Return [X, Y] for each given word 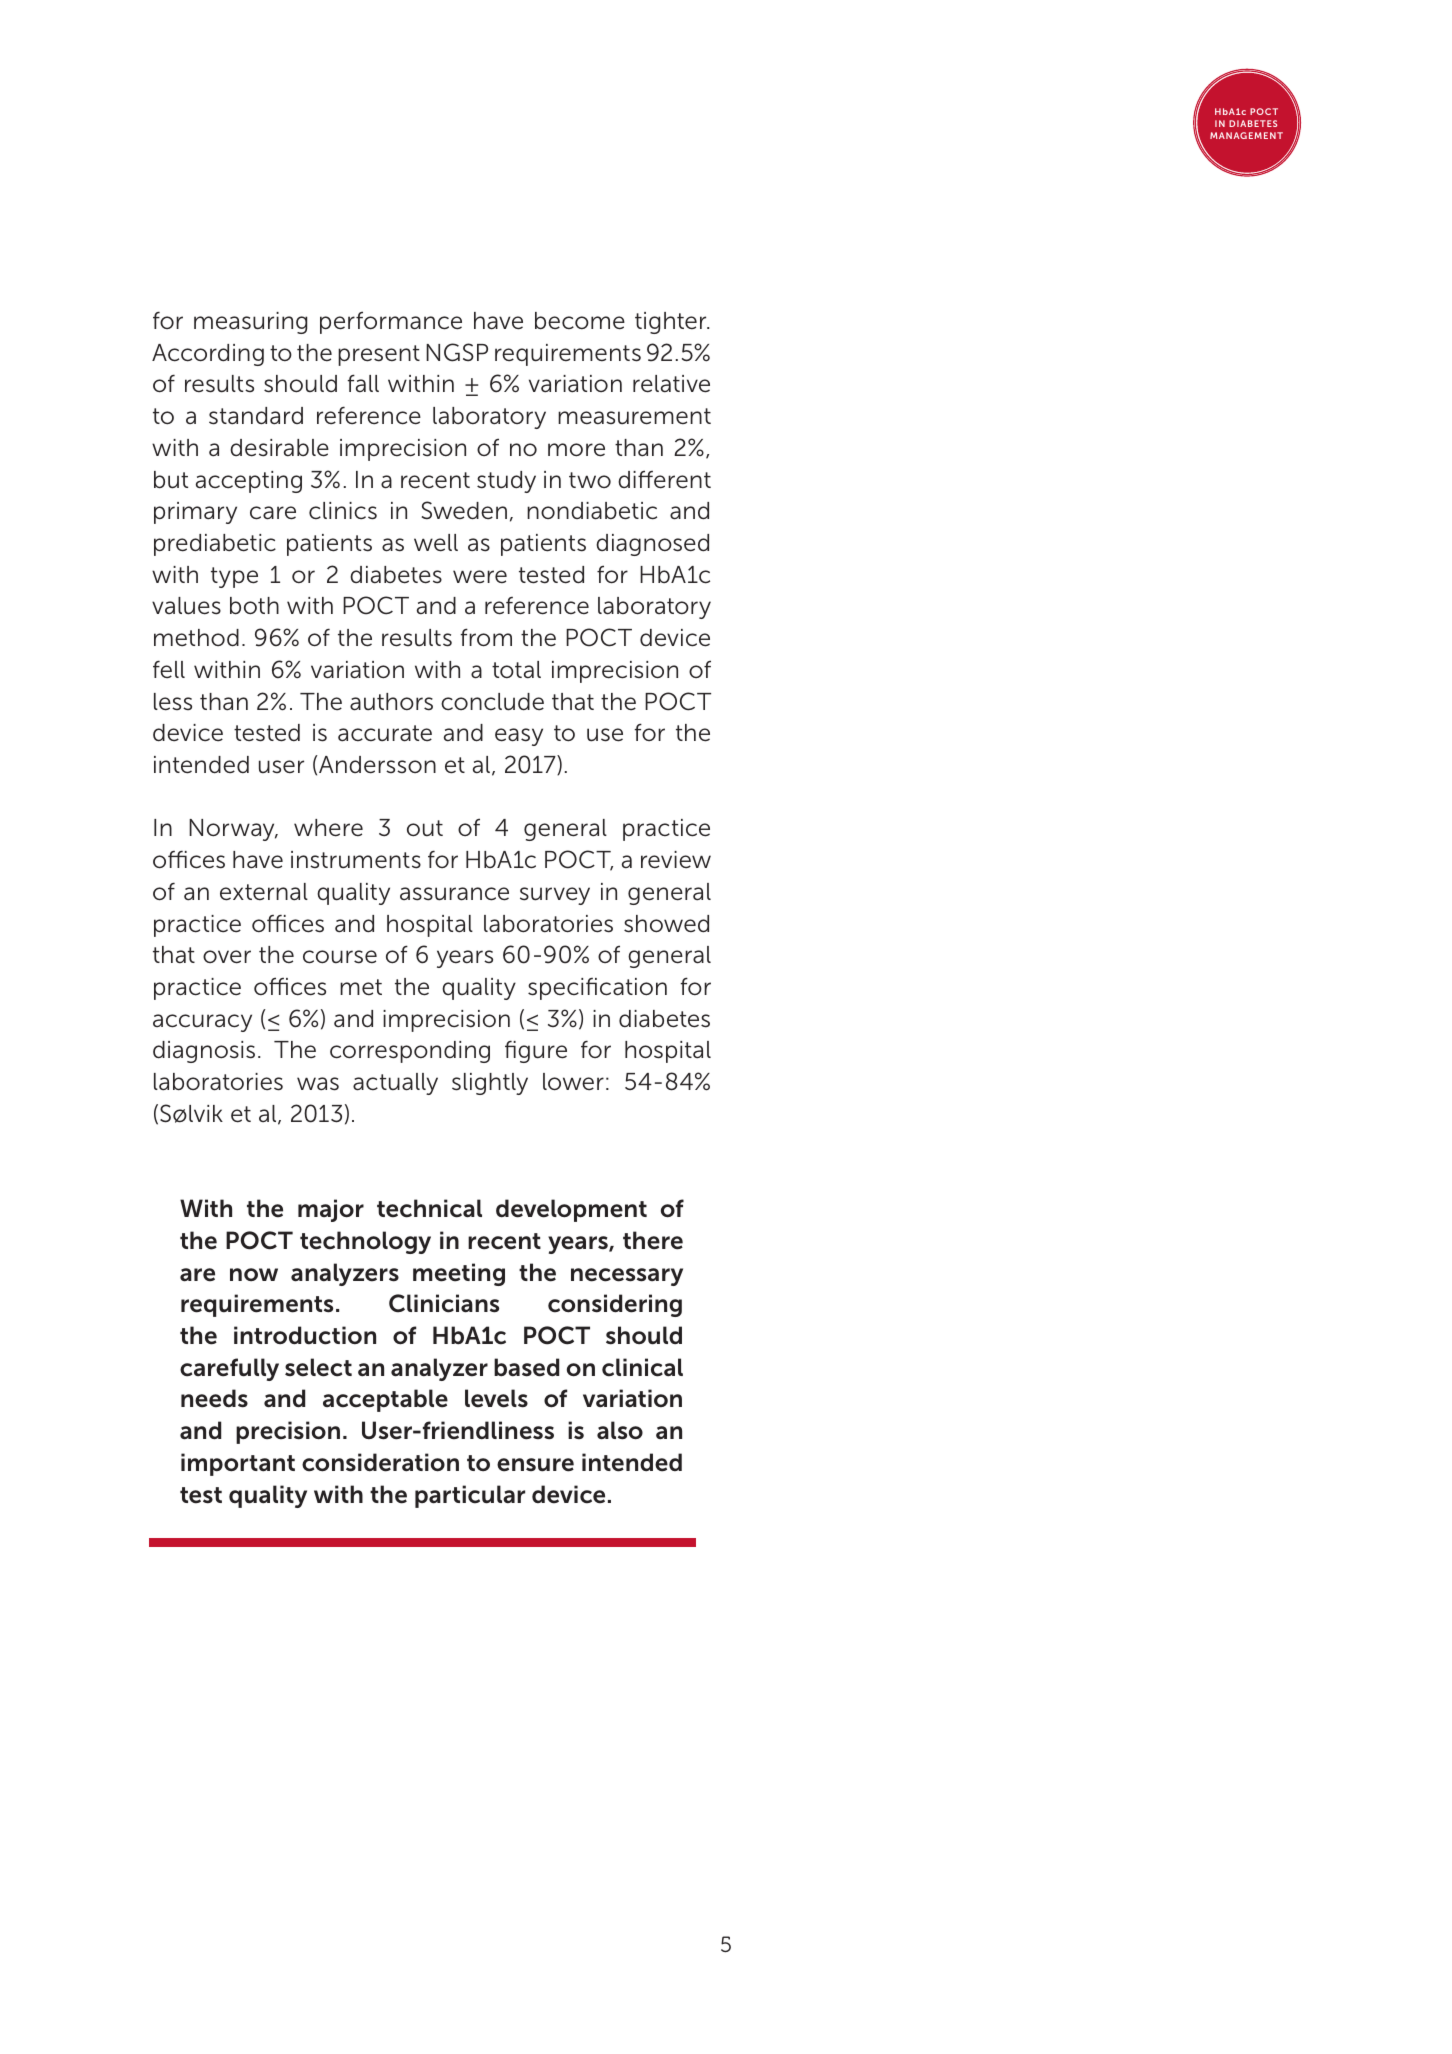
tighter [672, 323]
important [238, 1464]
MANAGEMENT [1246, 135]
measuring [250, 323]
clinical [642, 1367]
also [620, 1430]
